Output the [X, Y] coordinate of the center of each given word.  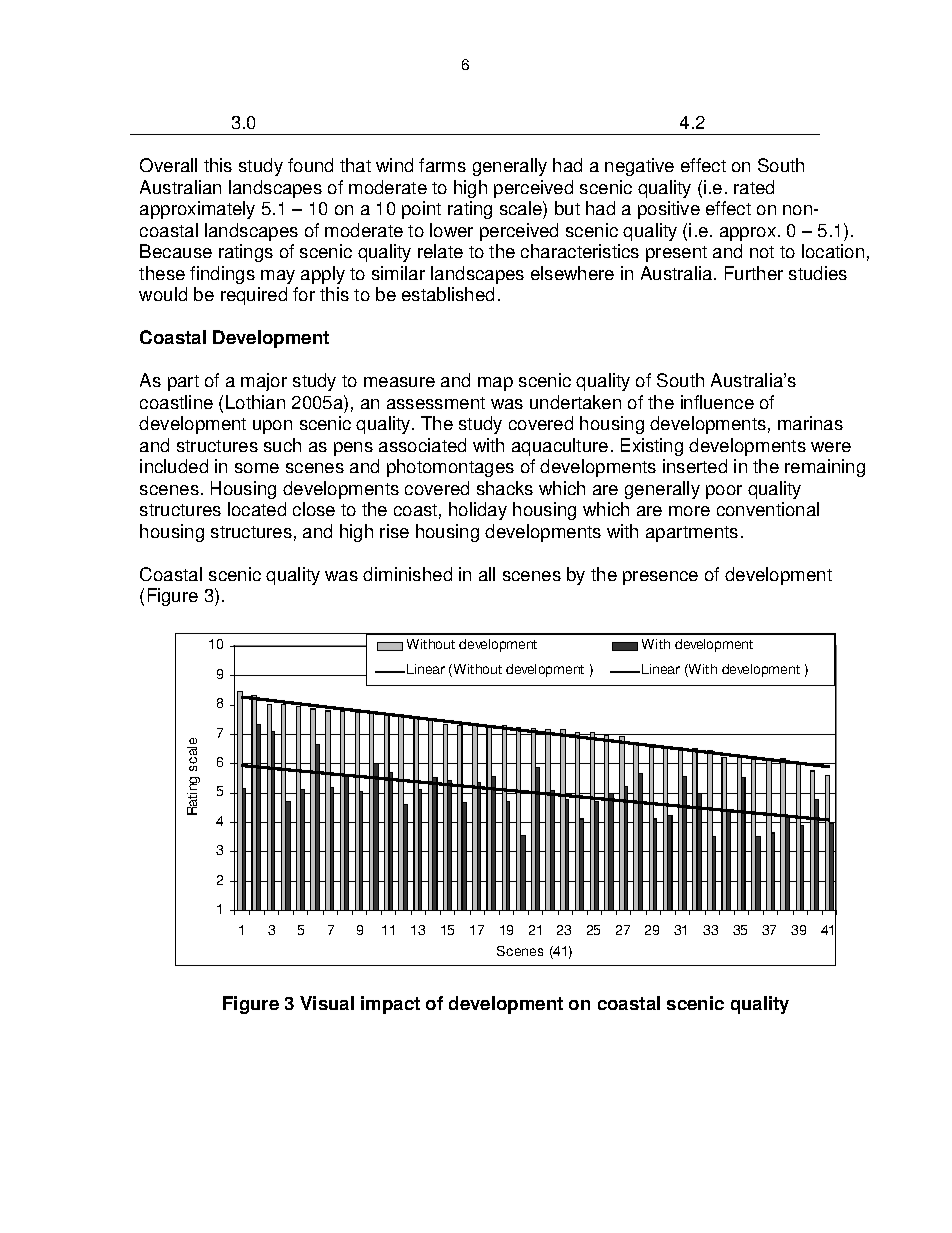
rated [754, 187]
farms [442, 165]
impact [390, 1005]
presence [660, 578]
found [310, 165]
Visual [327, 1003]
